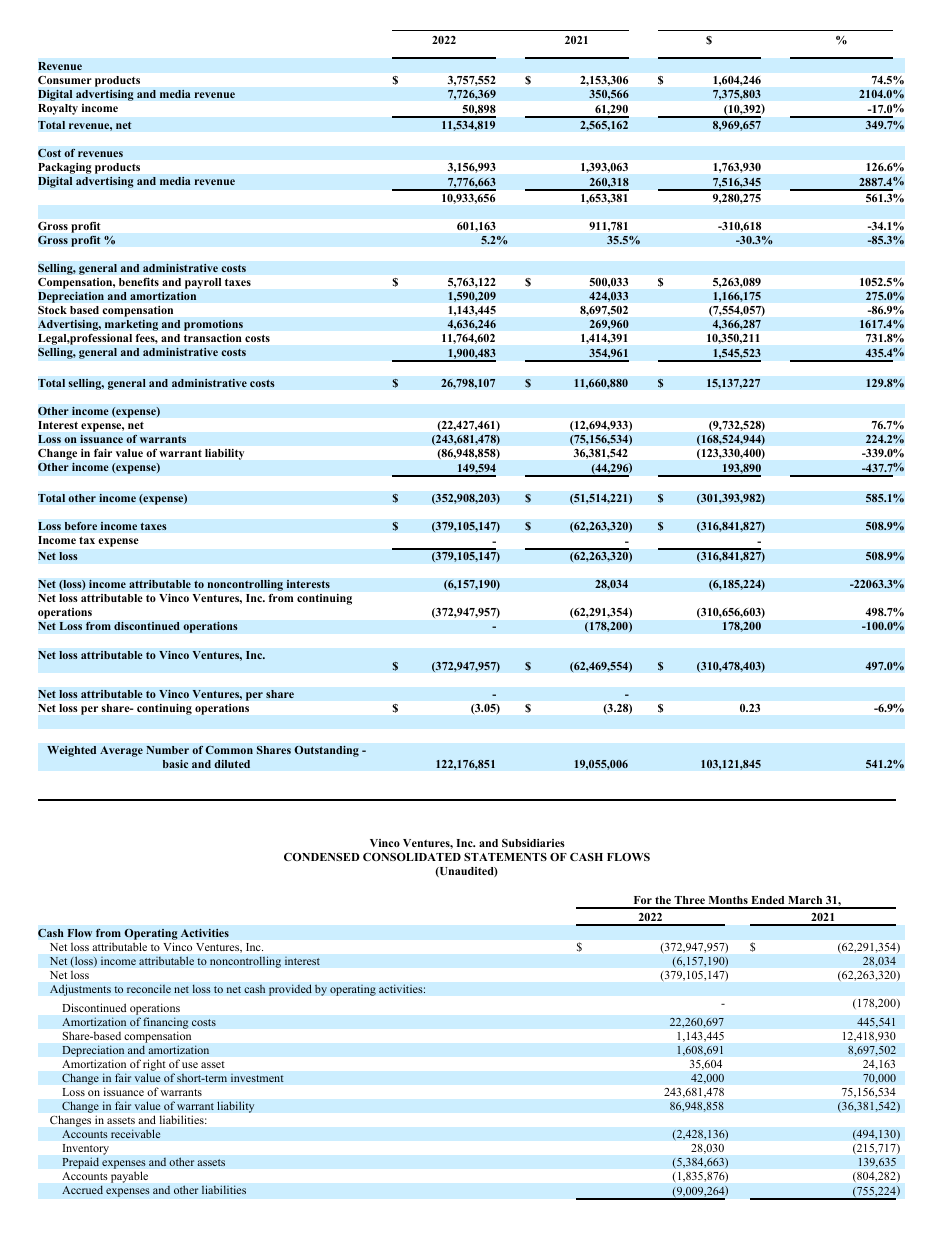 The image size is (952, 1233). I want to click on provided, so click(290, 990).
